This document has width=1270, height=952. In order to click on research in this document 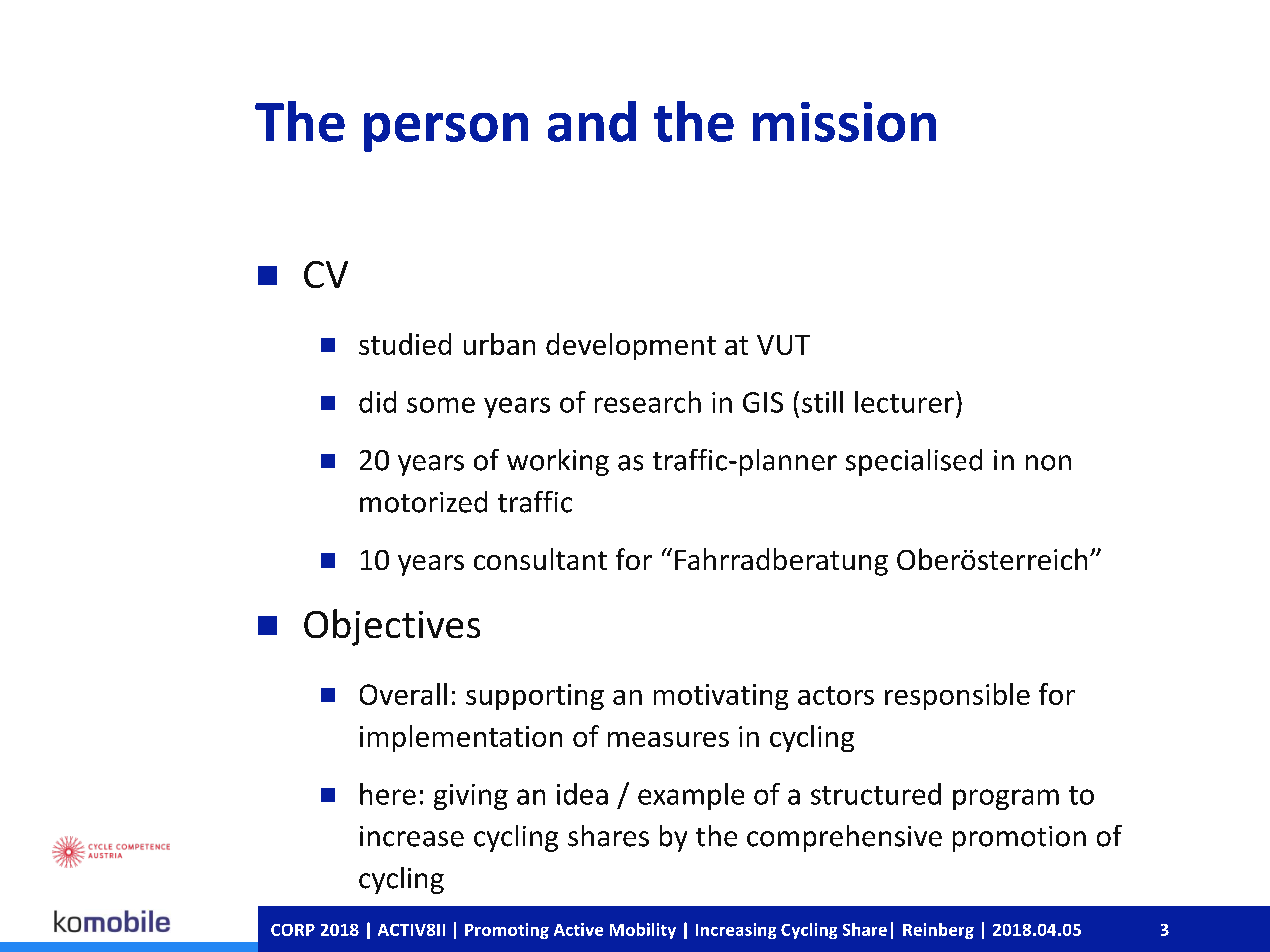, I will do `click(648, 402)`.
